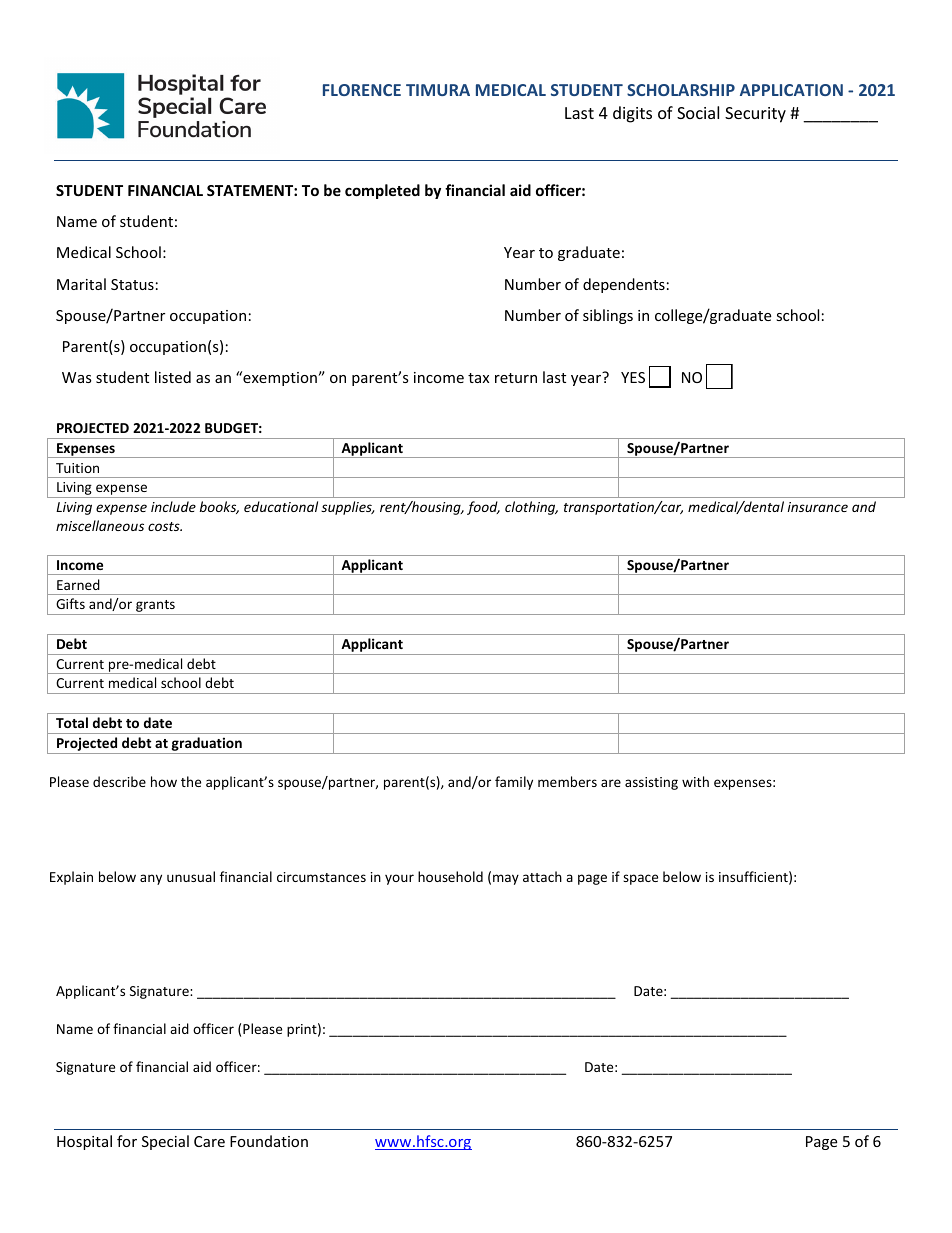 The image size is (952, 1233). What do you see at coordinates (818, 507) in the image?
I see `insurance` at bounding box center [818, 507].
